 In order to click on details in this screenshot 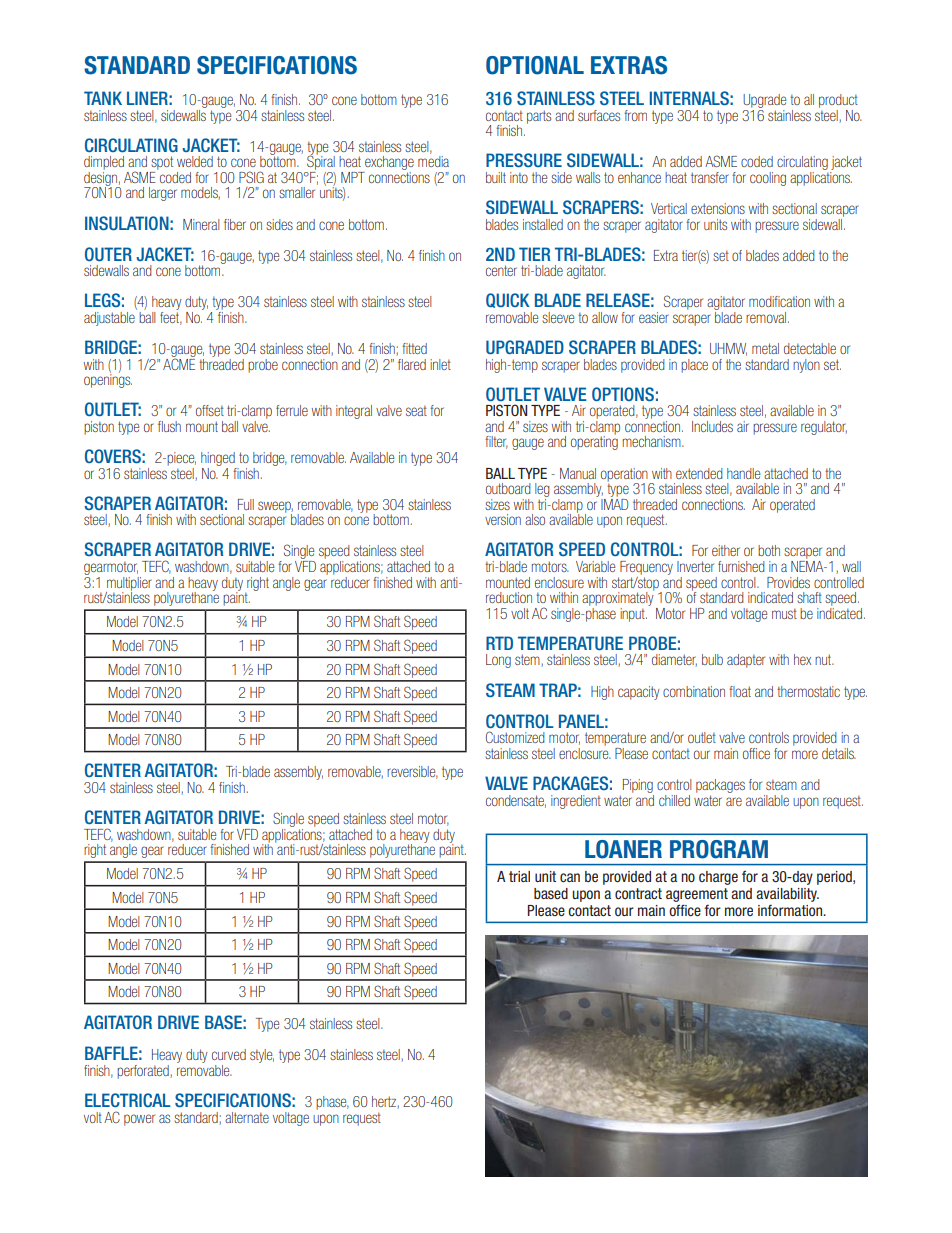, I will do `click(839, 753)`.
